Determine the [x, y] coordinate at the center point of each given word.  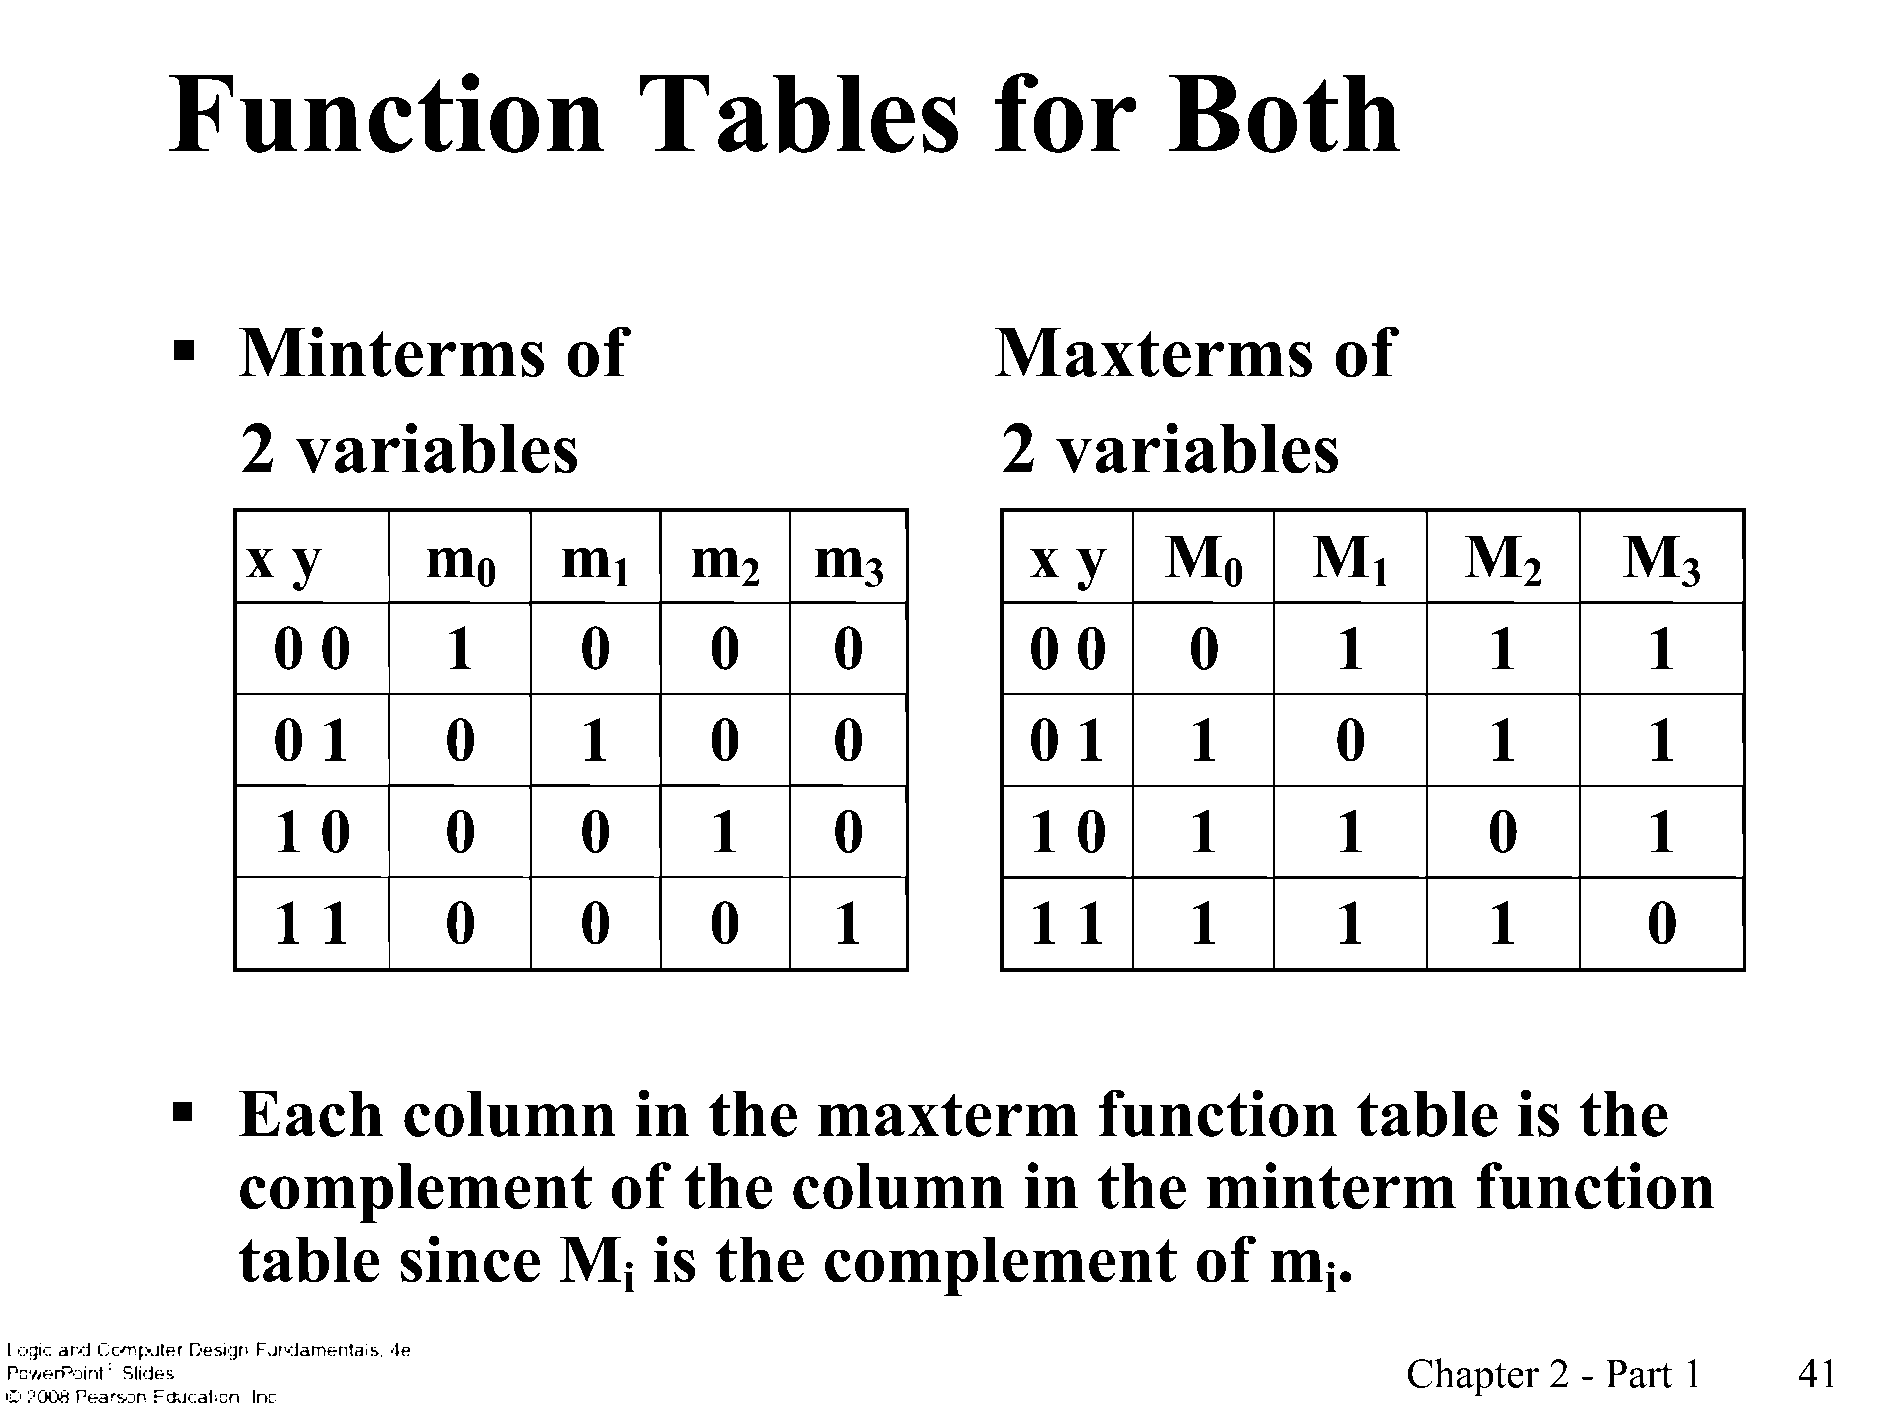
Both [1284, 114]
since [470, 1259]
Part [1639, 1373]
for [1066, 113]
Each [311, 1113]
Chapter [1473, 1377]
